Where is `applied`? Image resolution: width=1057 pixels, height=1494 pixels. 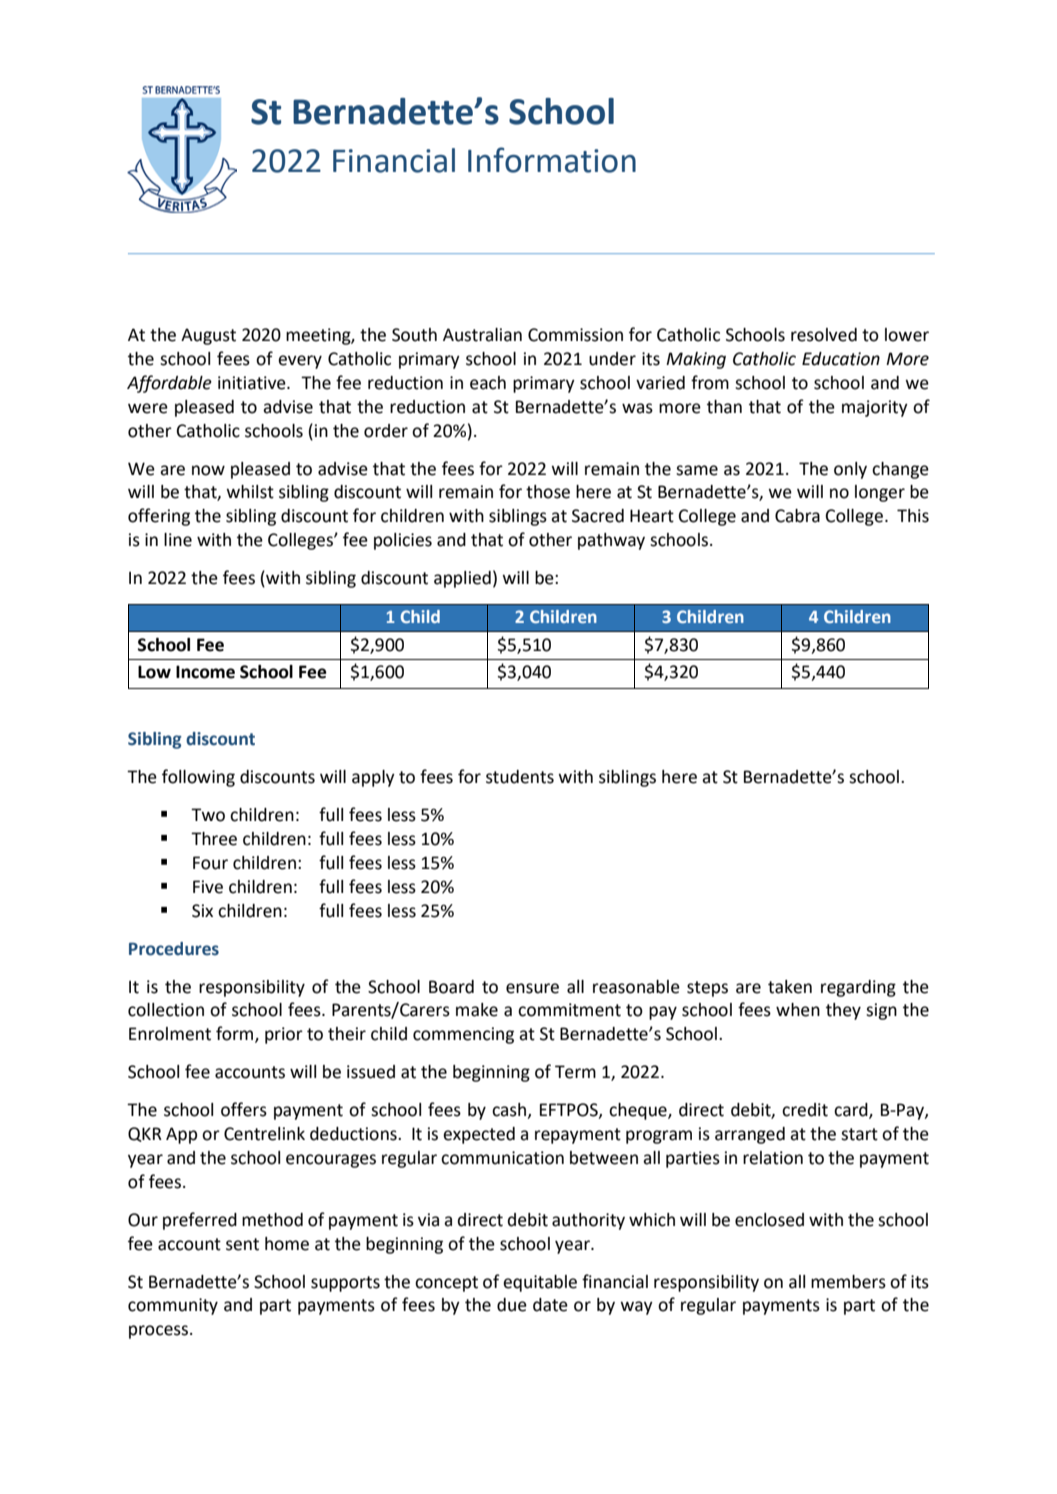
applied is located at coordinates (462, 579).
